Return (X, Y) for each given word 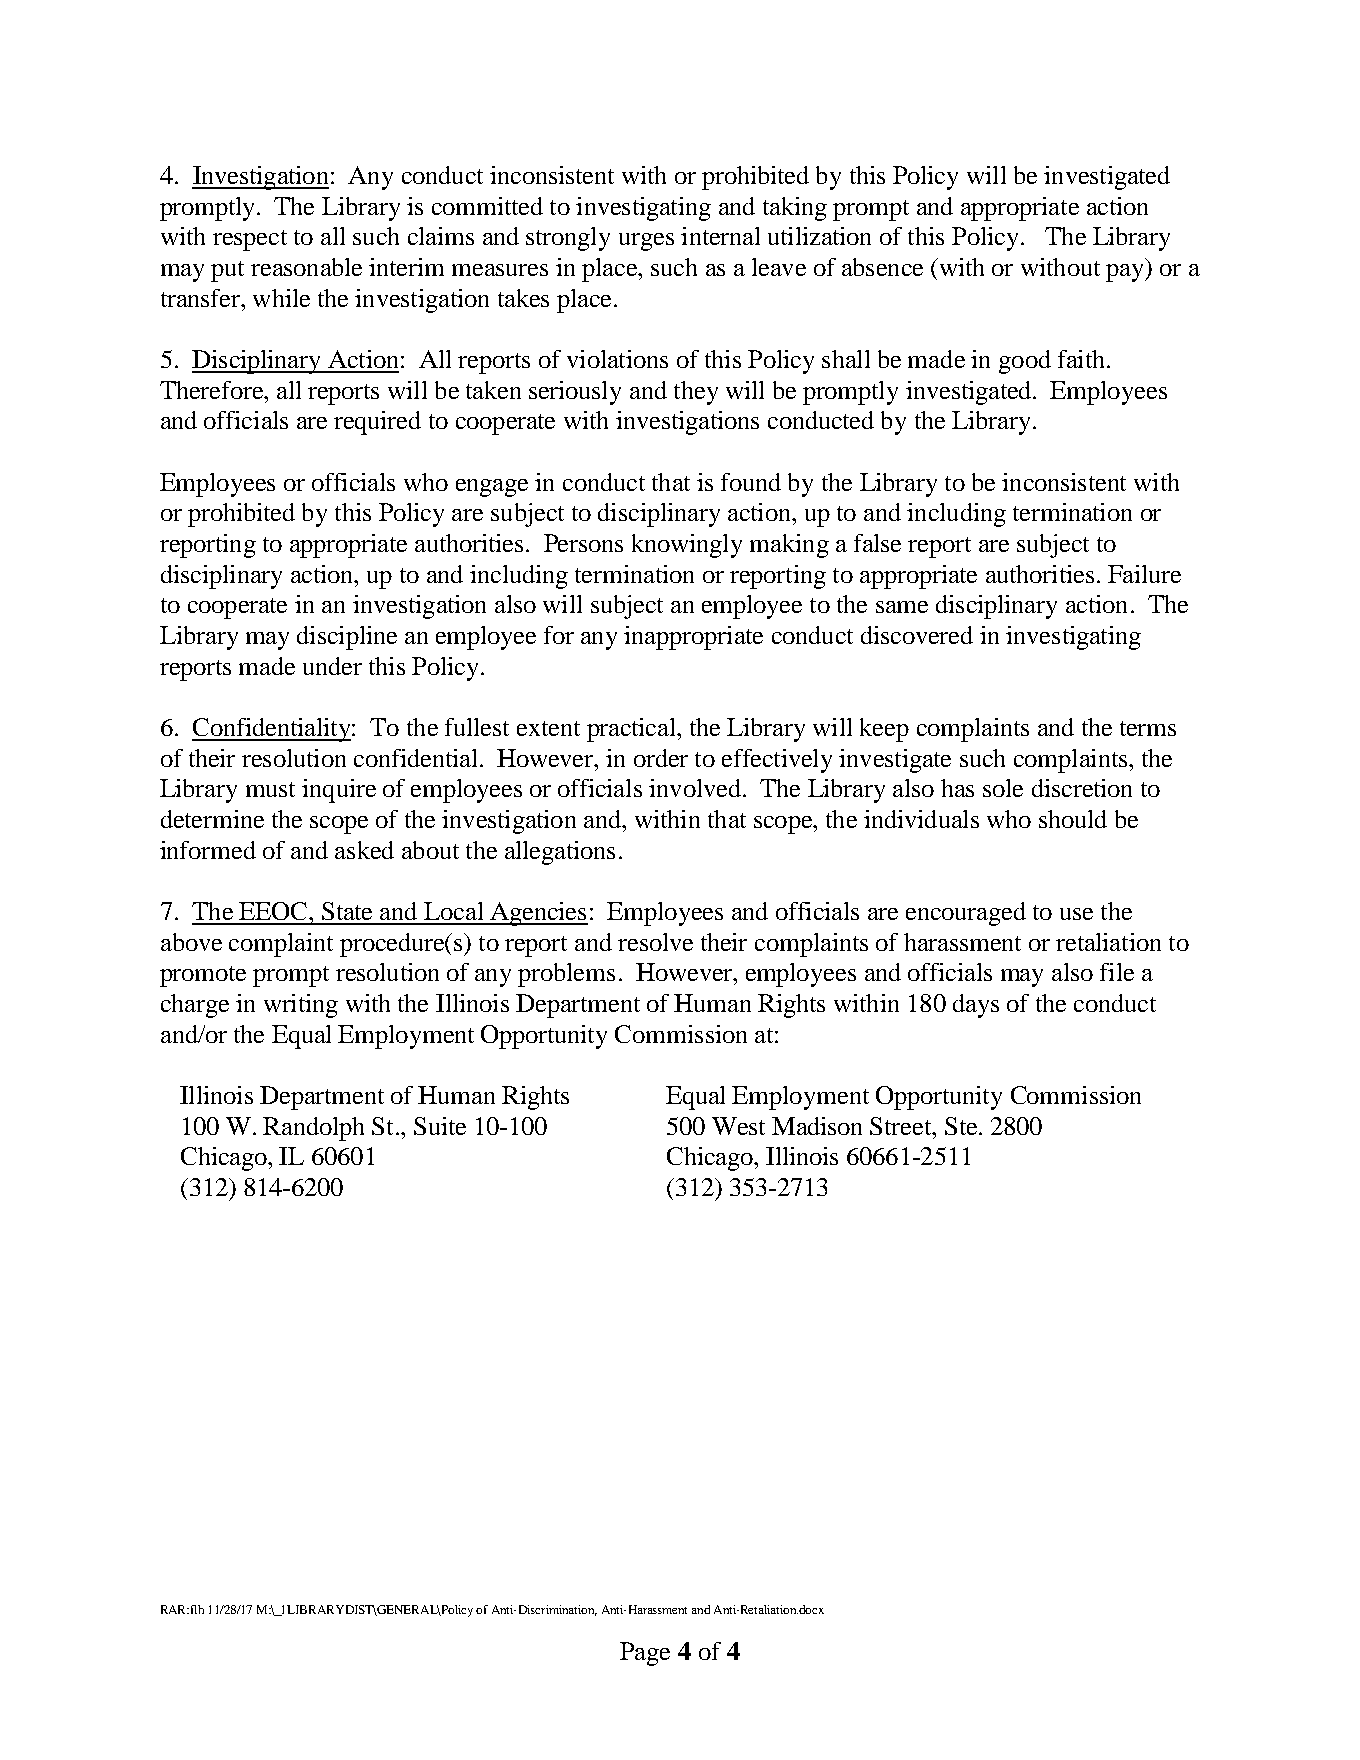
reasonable (306, 267)
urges (646, 242)
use (1076, 914)
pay (1126, 273)
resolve (655, 942)
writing (301, 1006)
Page (645, 1654)
